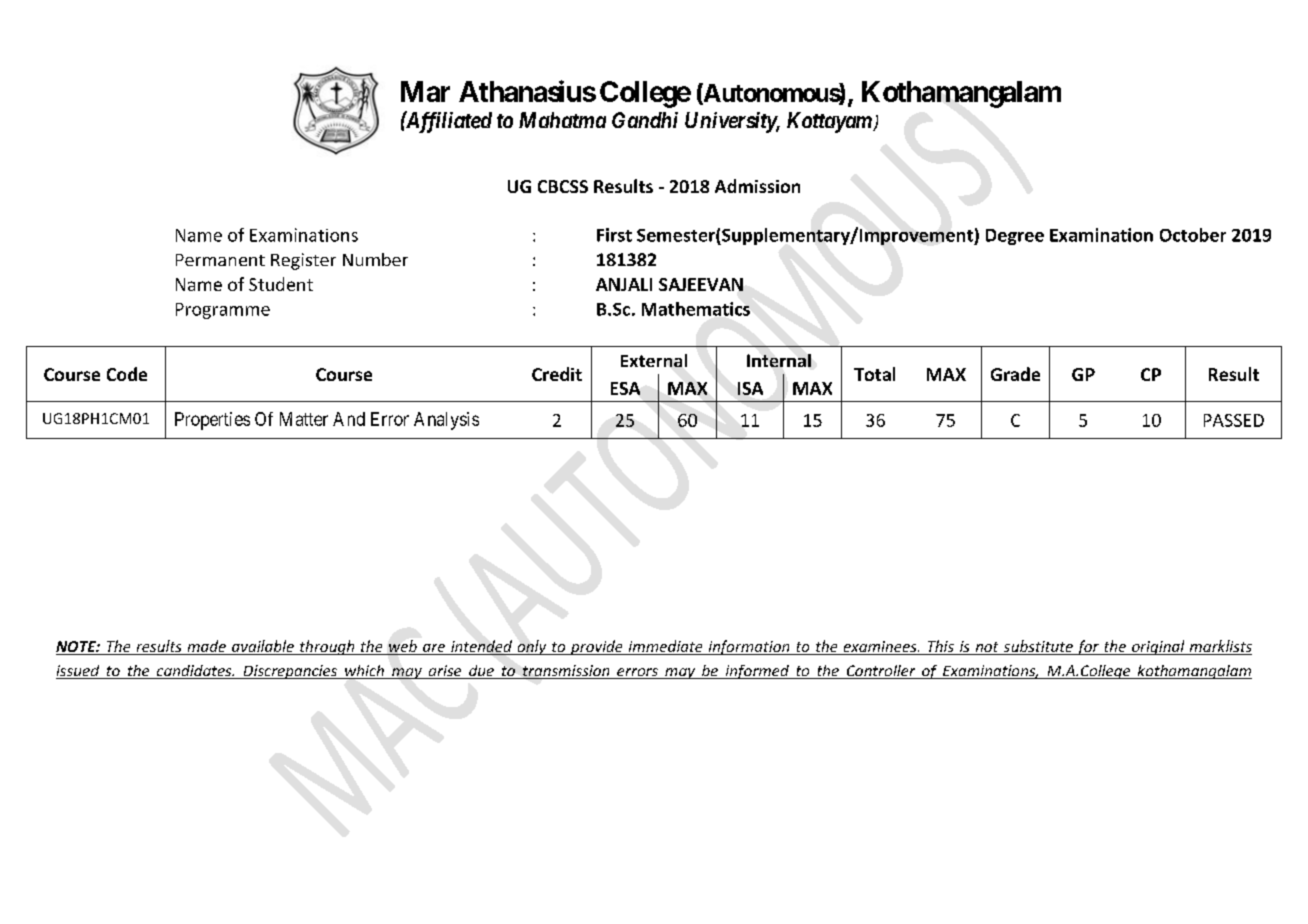  Describe the element at coordinates (1038, 647) in the screenshot. I see `substitute` at that location.
